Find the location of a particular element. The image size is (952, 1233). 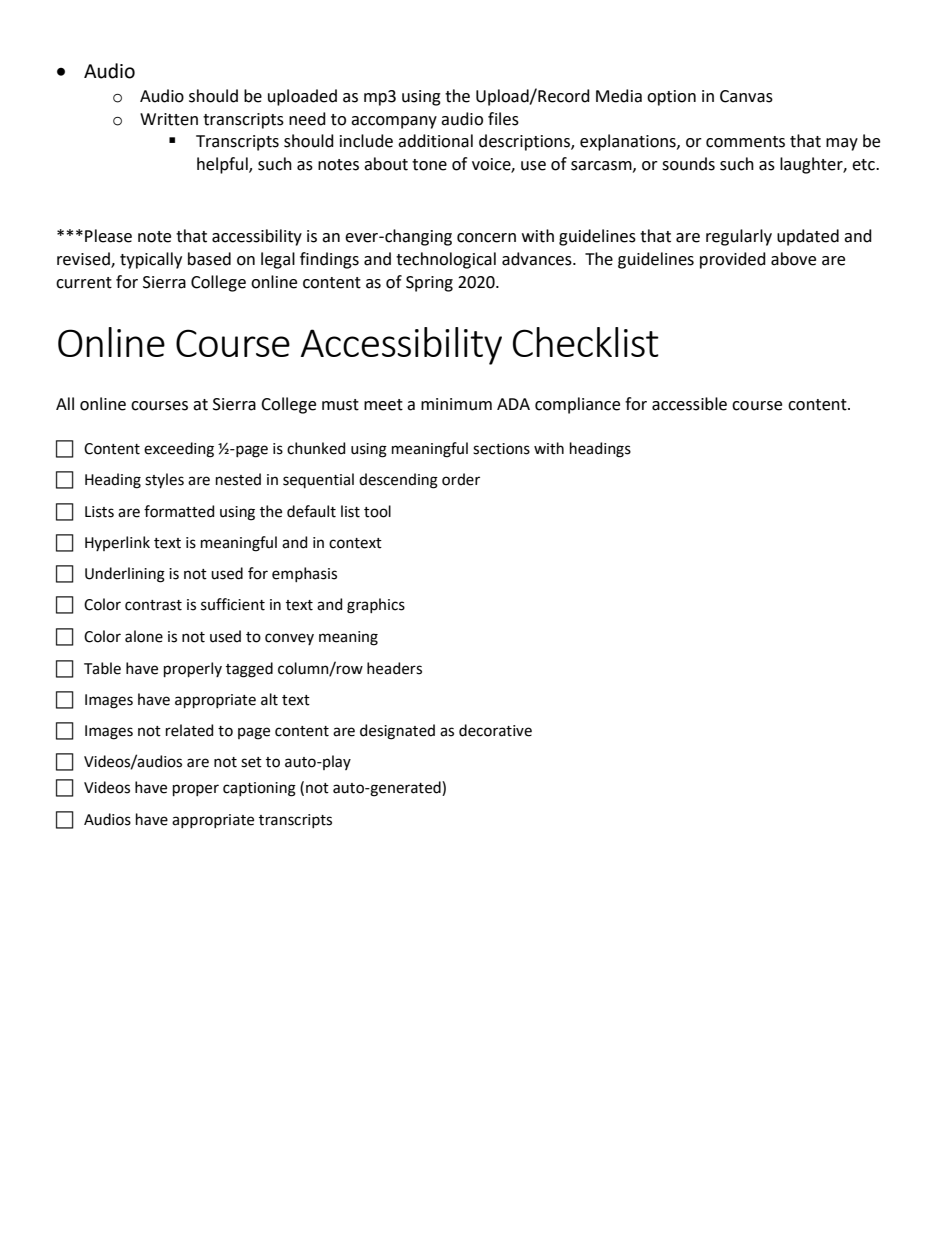

designated is located at coordinates (397, 732).
